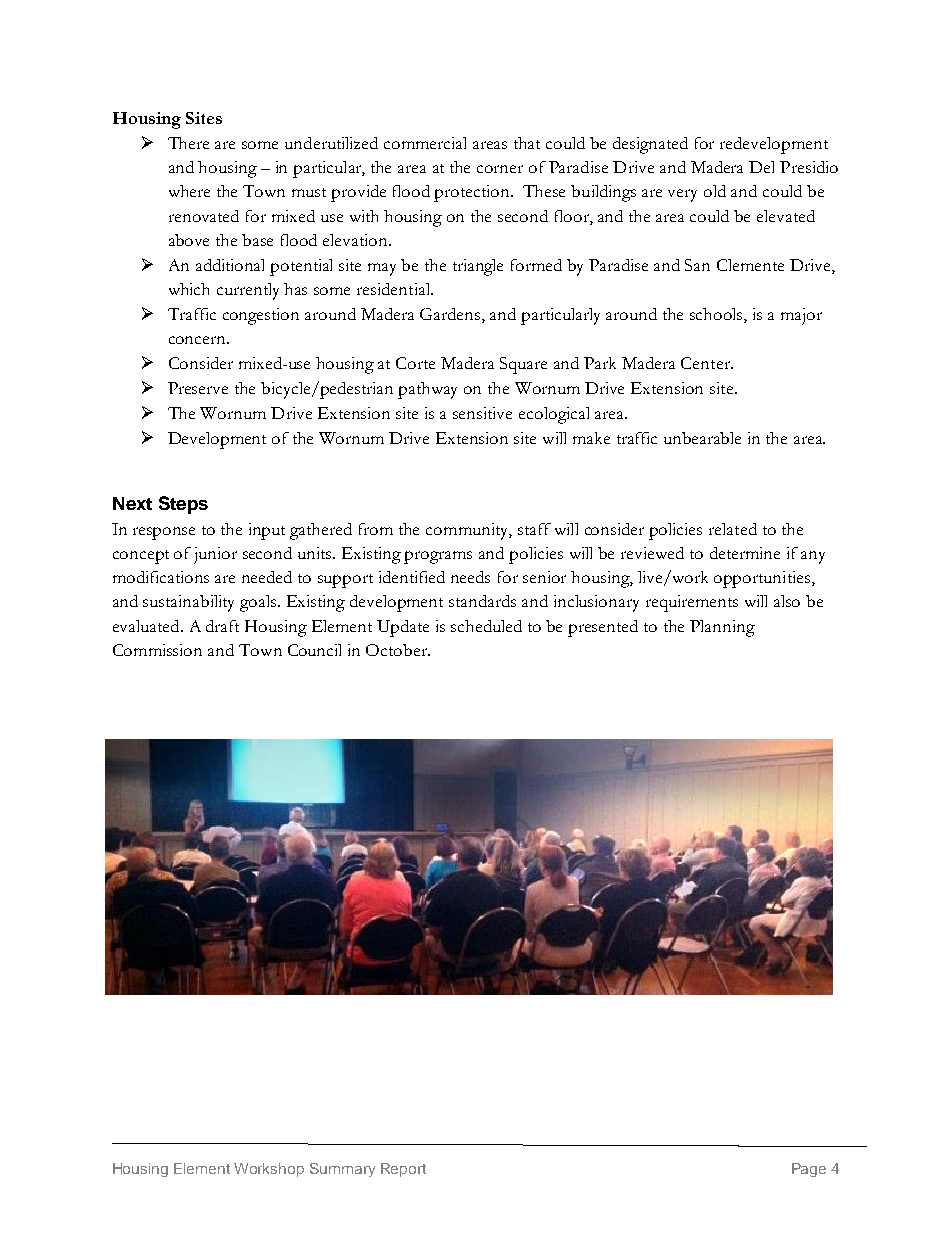 Image resolution: width=952 pixels, height=1233 pixels. I want to click on Summary, so click(342, 1170).
